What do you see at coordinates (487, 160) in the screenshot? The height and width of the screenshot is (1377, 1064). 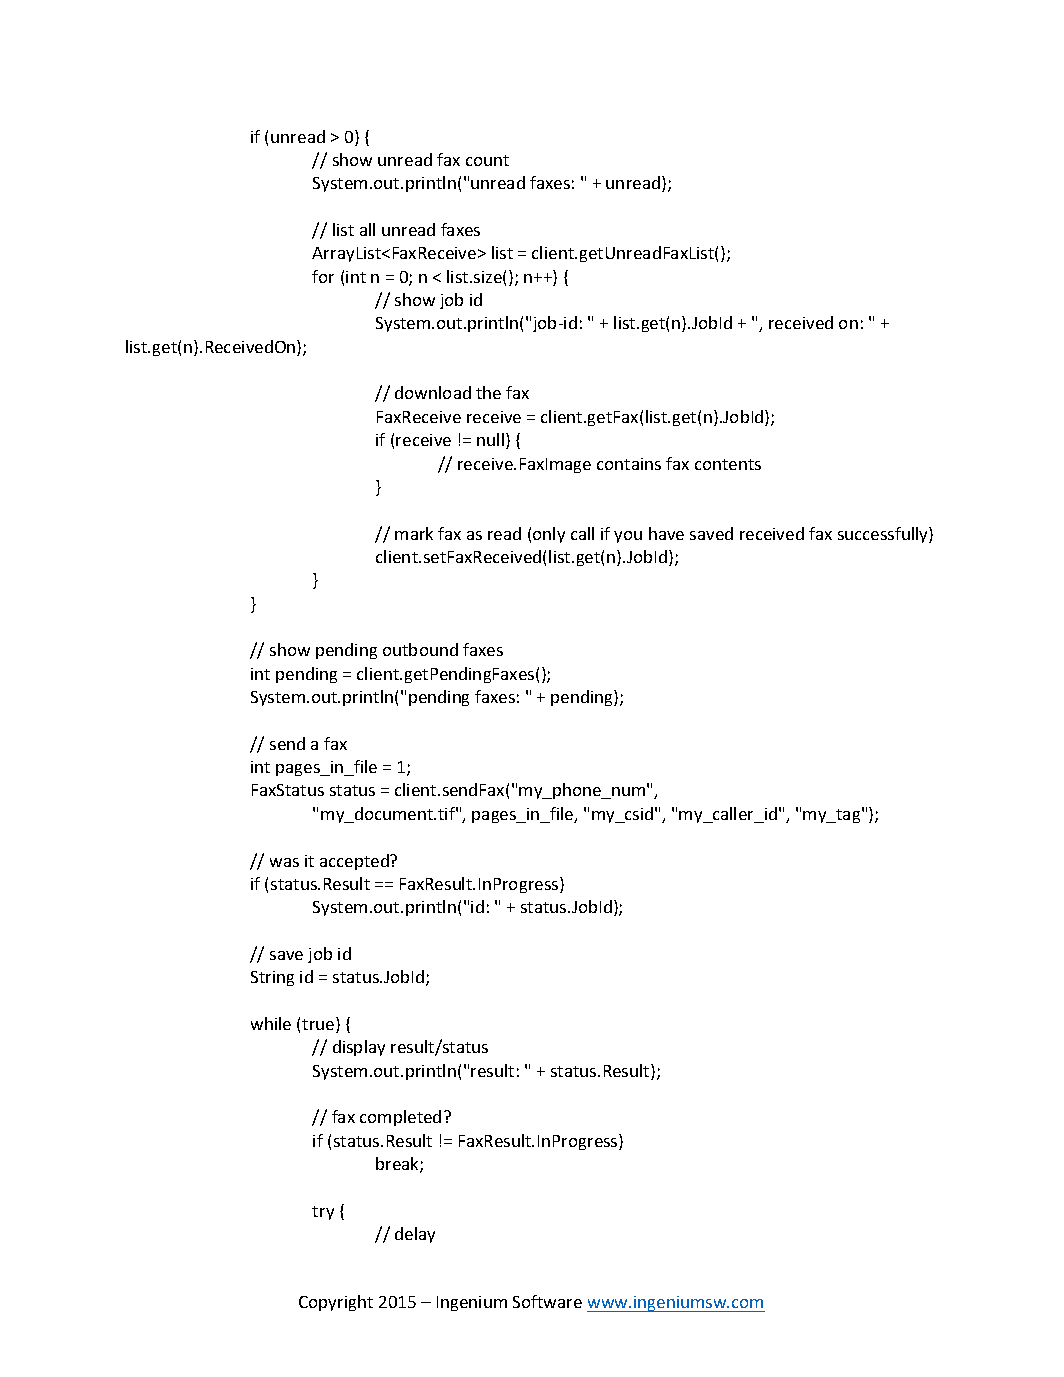 I see `count` at bounding box center [487, 160].
